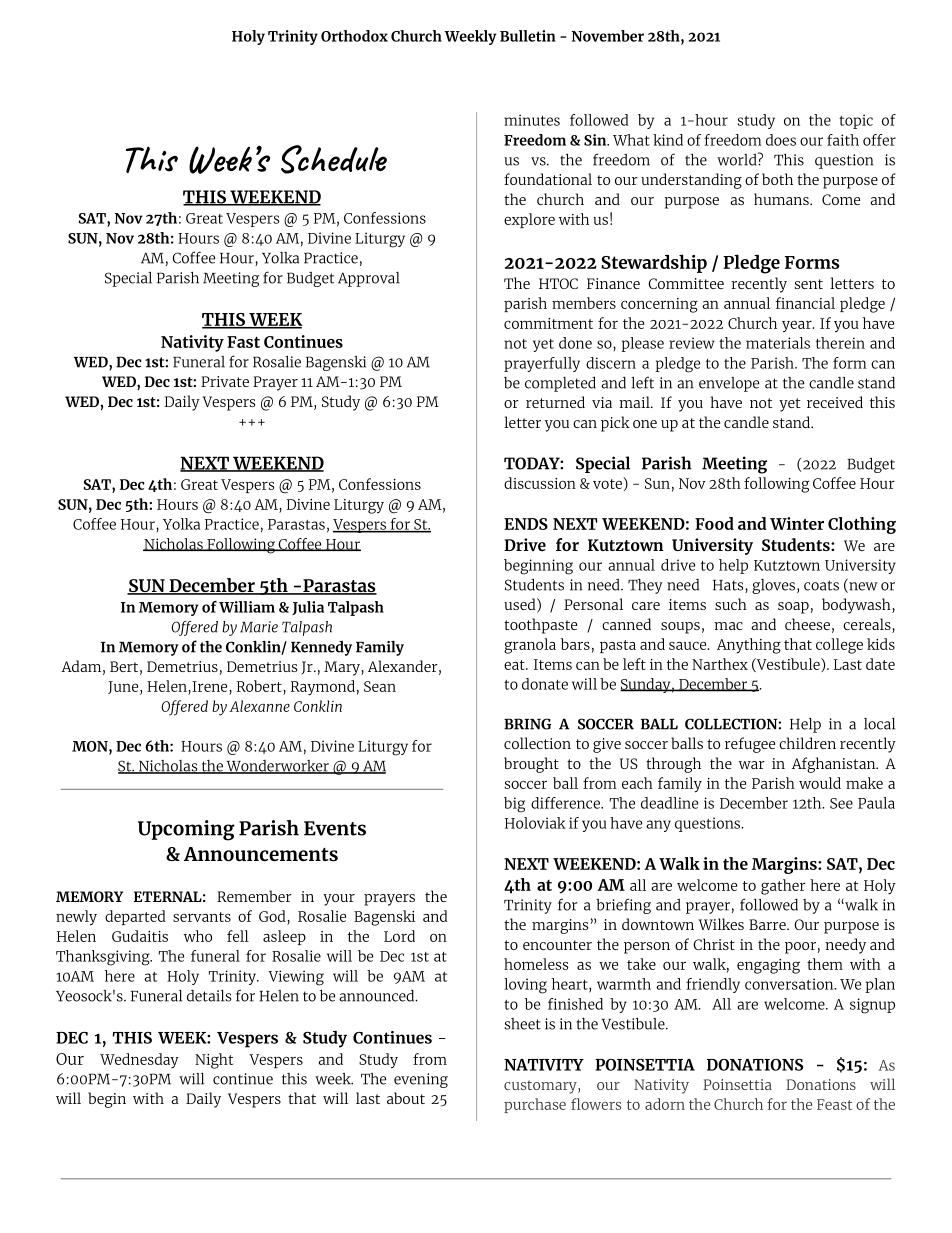 The image size is (952, 1233). Describe the element at coordinates (528, 36) in the screenshot. I see `Bulletin` at that location.
